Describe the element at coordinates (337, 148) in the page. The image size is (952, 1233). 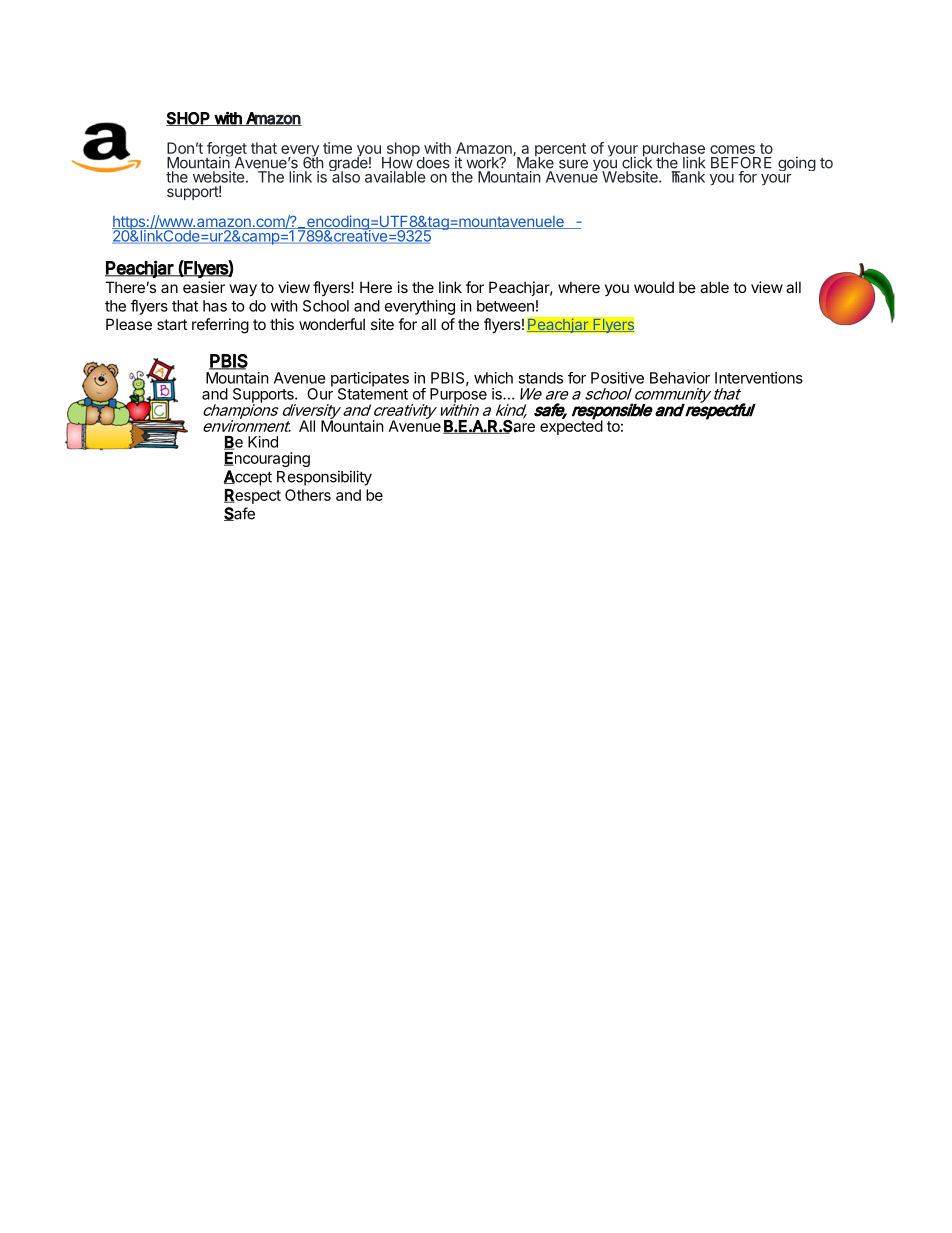
I see `time` at that location.
